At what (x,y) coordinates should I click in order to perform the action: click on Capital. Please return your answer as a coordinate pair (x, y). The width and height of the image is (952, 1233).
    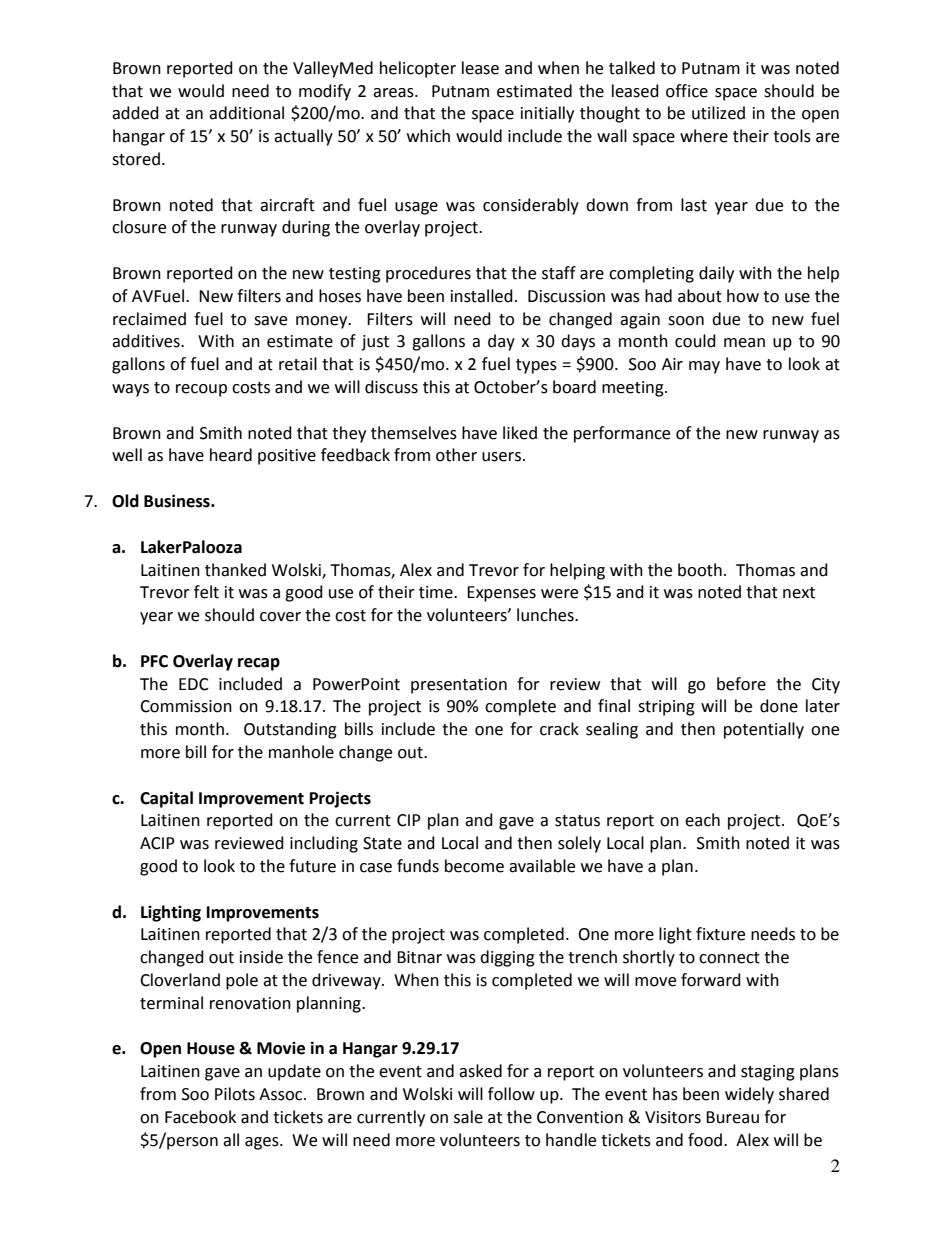
    Looking at the image, I should click on (166, 799).
